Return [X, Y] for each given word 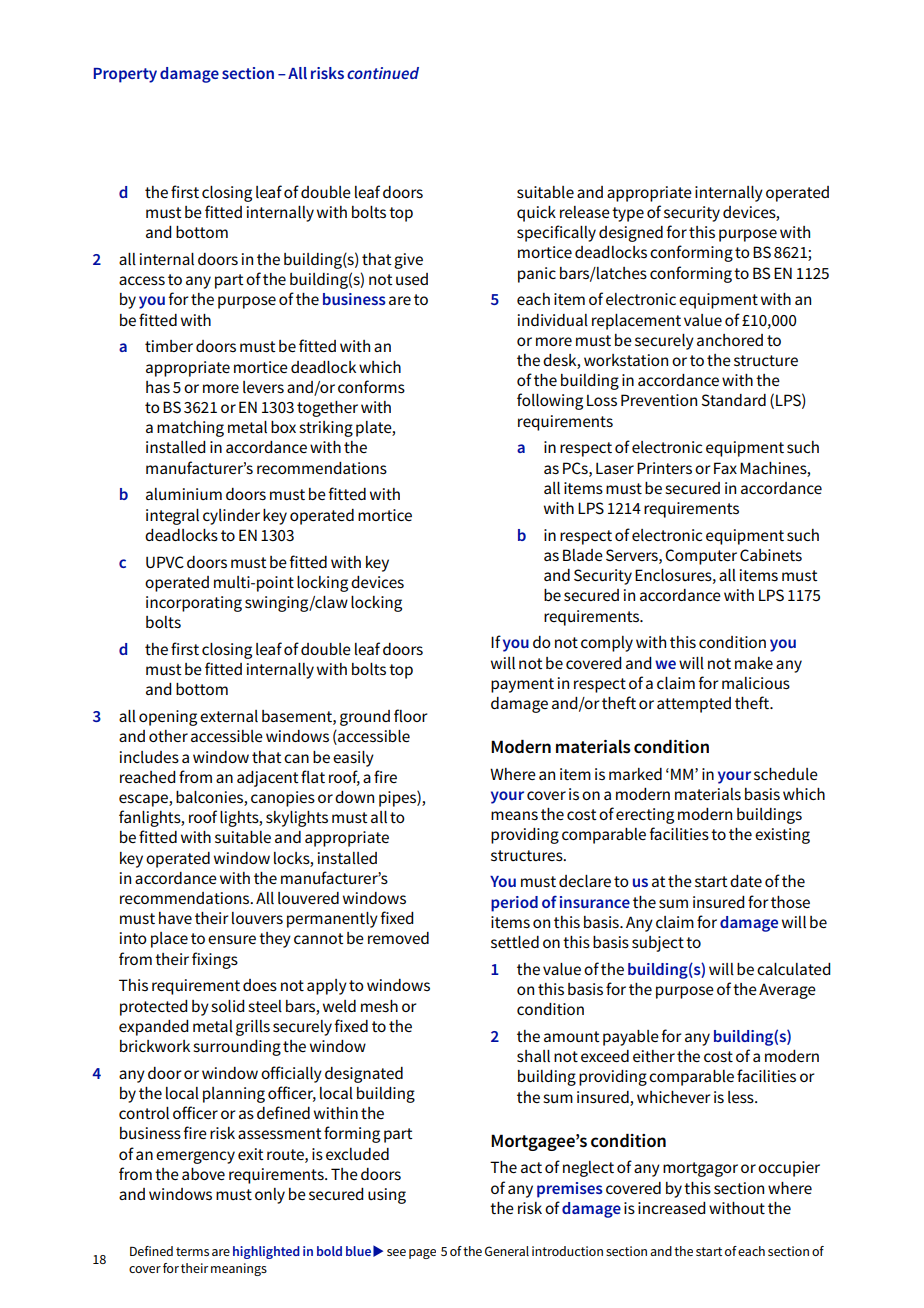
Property [125, 75]
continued [383, 73]
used [412, 279]
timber [169, 346]
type [628, 214]
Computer [701, 557]
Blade [583, 555]
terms [192, 1251]
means [514, 815]
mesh [379, 1006]
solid [228, 1006]
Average [787, 991]
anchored [730, 340]
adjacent [268, 779]
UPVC [165, 562]
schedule [786, 774]
